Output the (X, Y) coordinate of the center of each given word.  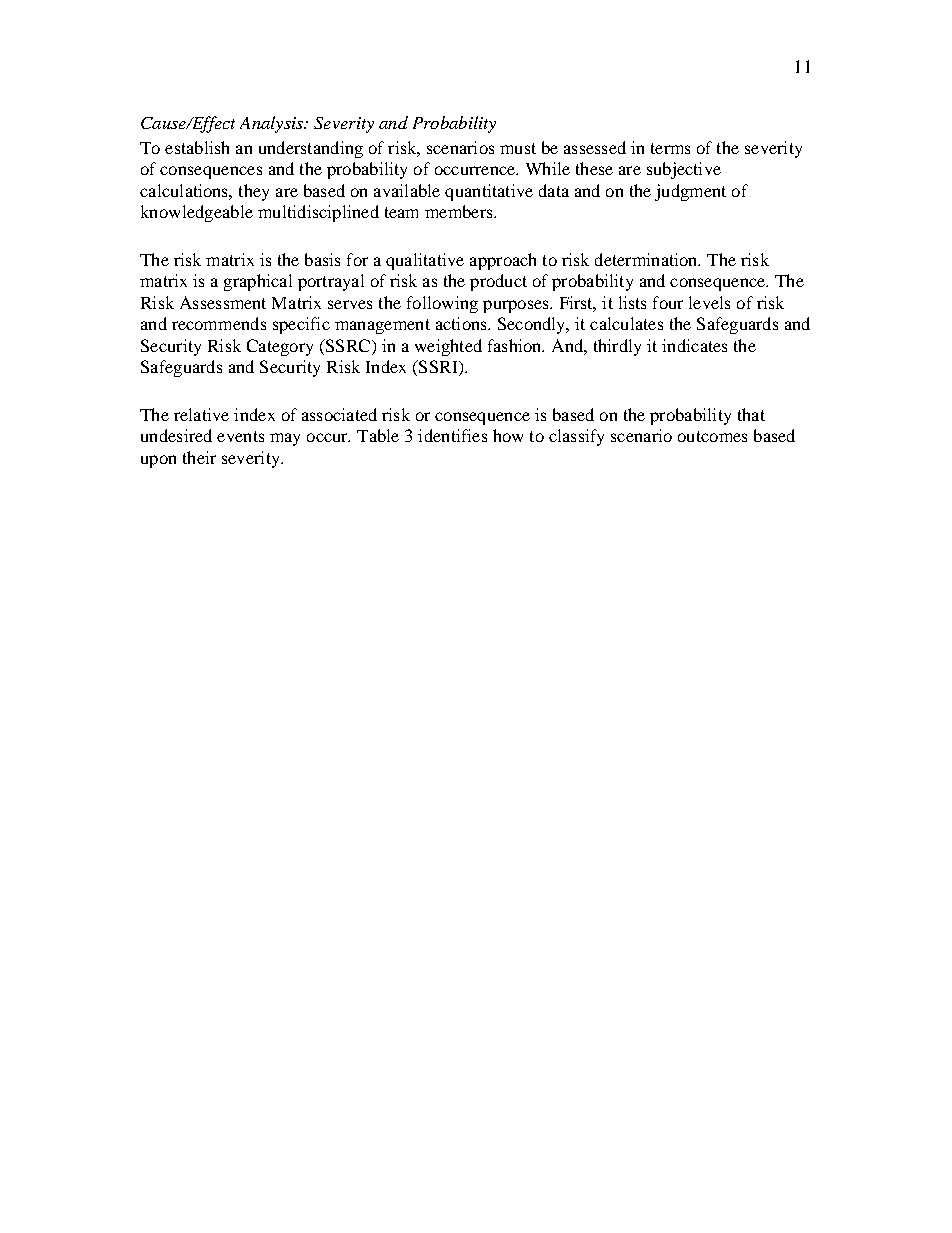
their (199, 457)
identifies (452, 435)
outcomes (712, 436)
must (518, 148)
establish (197, 147)
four (668, 302)
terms (670, 148)
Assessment (223, 302)
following (442, 304)
